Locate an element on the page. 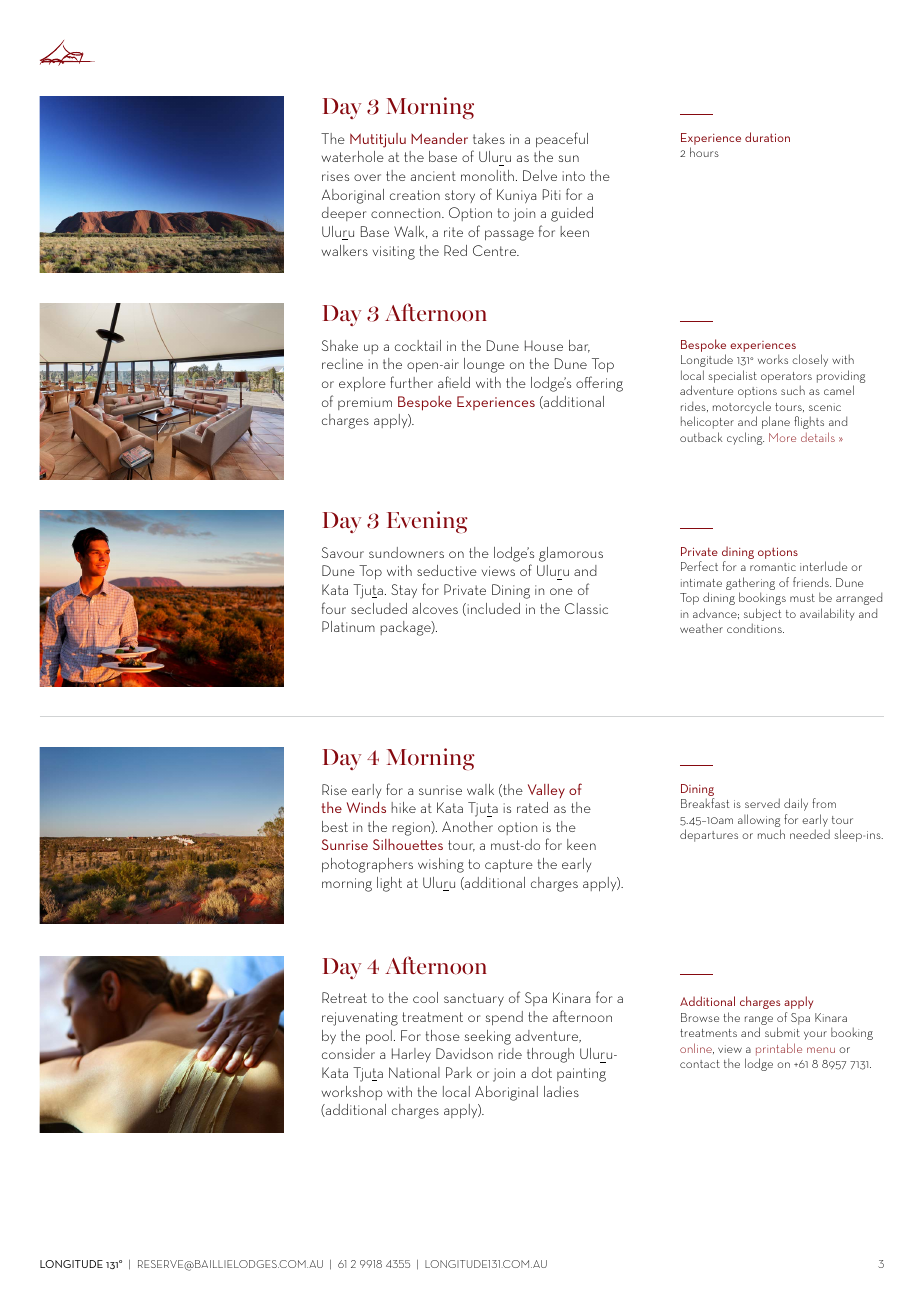 The image size is (924, 1308). Harley is located at coordinates (411, 1055).
